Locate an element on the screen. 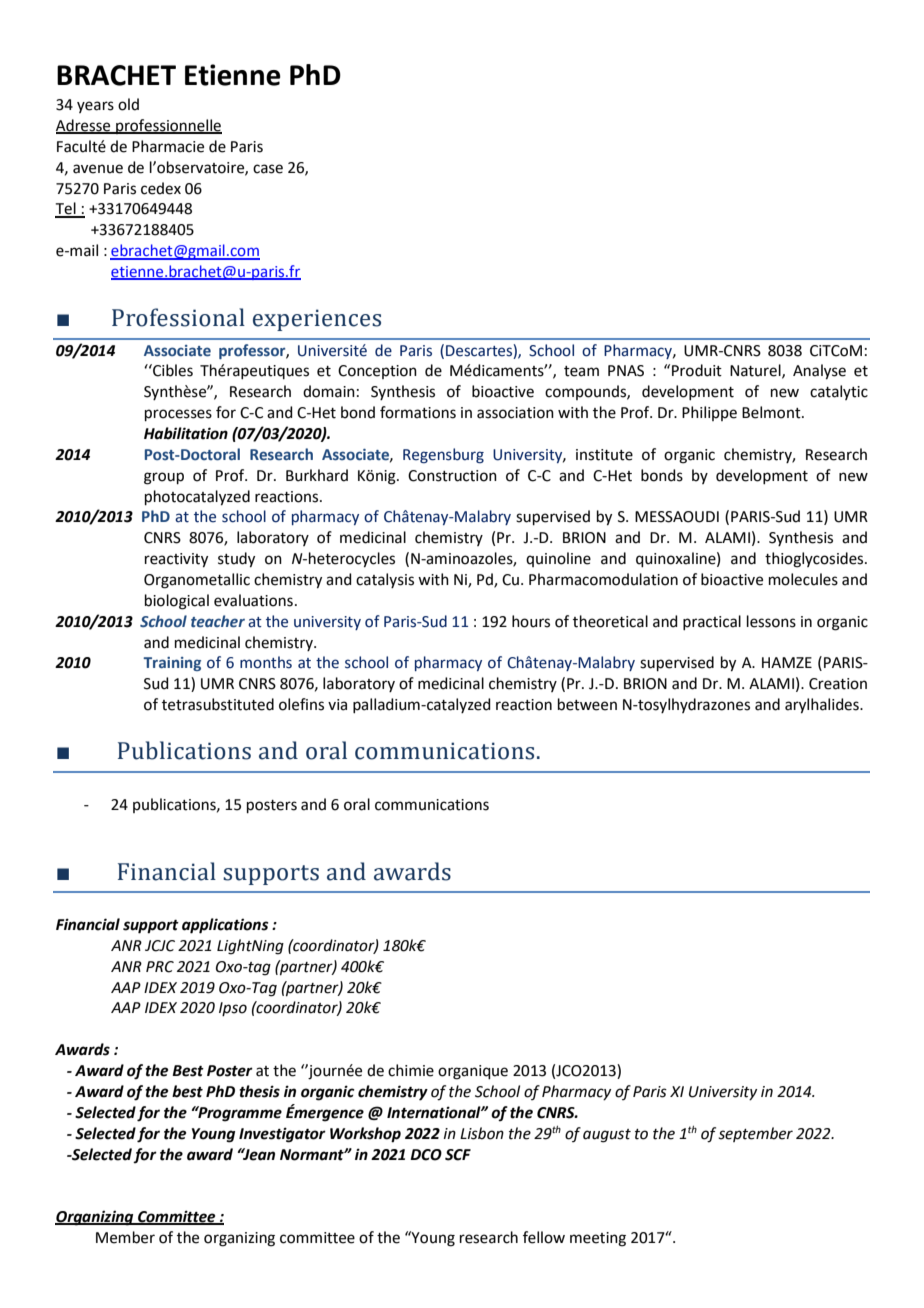  case is located at coordinates (268, 169).
